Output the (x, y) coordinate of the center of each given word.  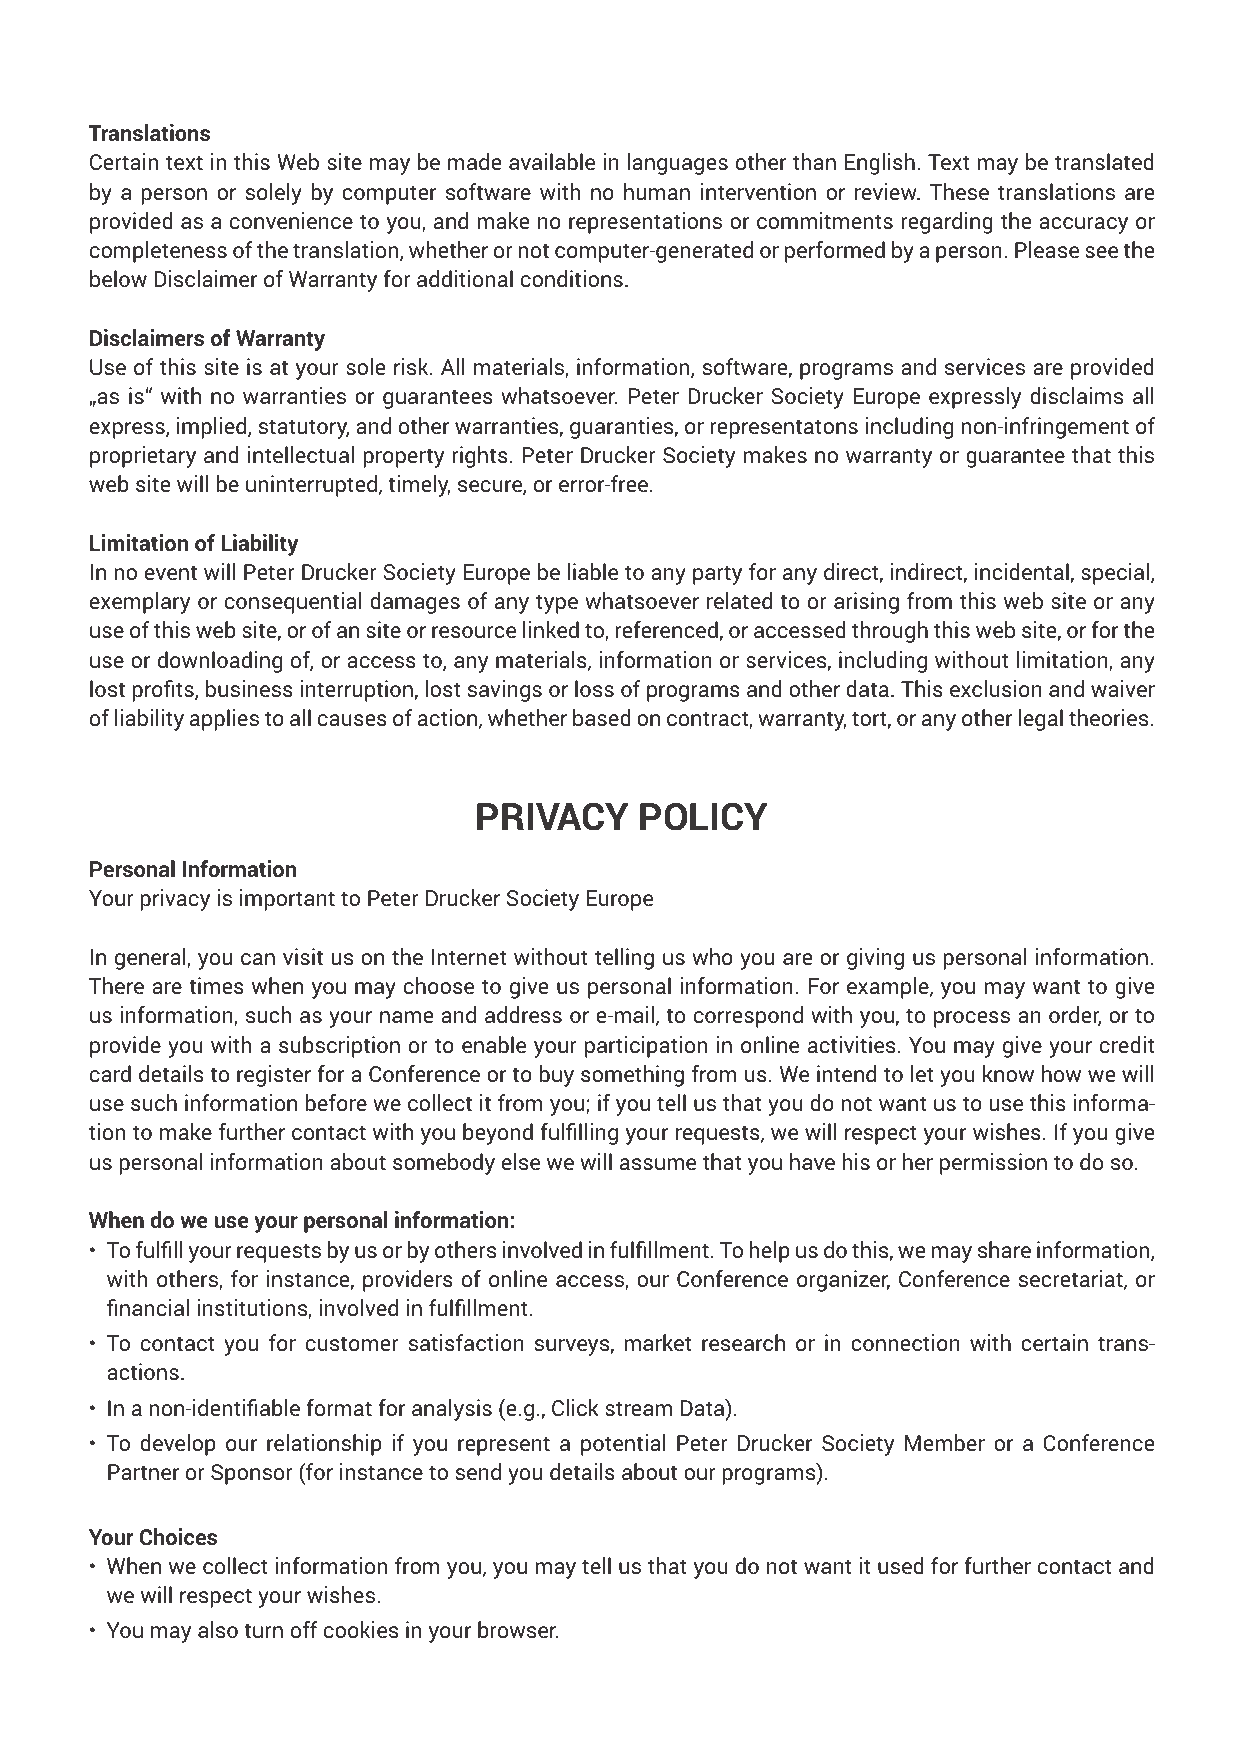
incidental (1022, 571)
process (972, 1019)
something (632, 1076)
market (657, 1342)
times (216, 985)
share (1004, 1249)
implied (213, 428)
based (602, 717)
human (657, 191)
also (218, 1629)
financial (148, 1307)
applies (224, 720)
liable (593, 571)
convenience (291, 220)
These (959, 191)
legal (1040, 720)
